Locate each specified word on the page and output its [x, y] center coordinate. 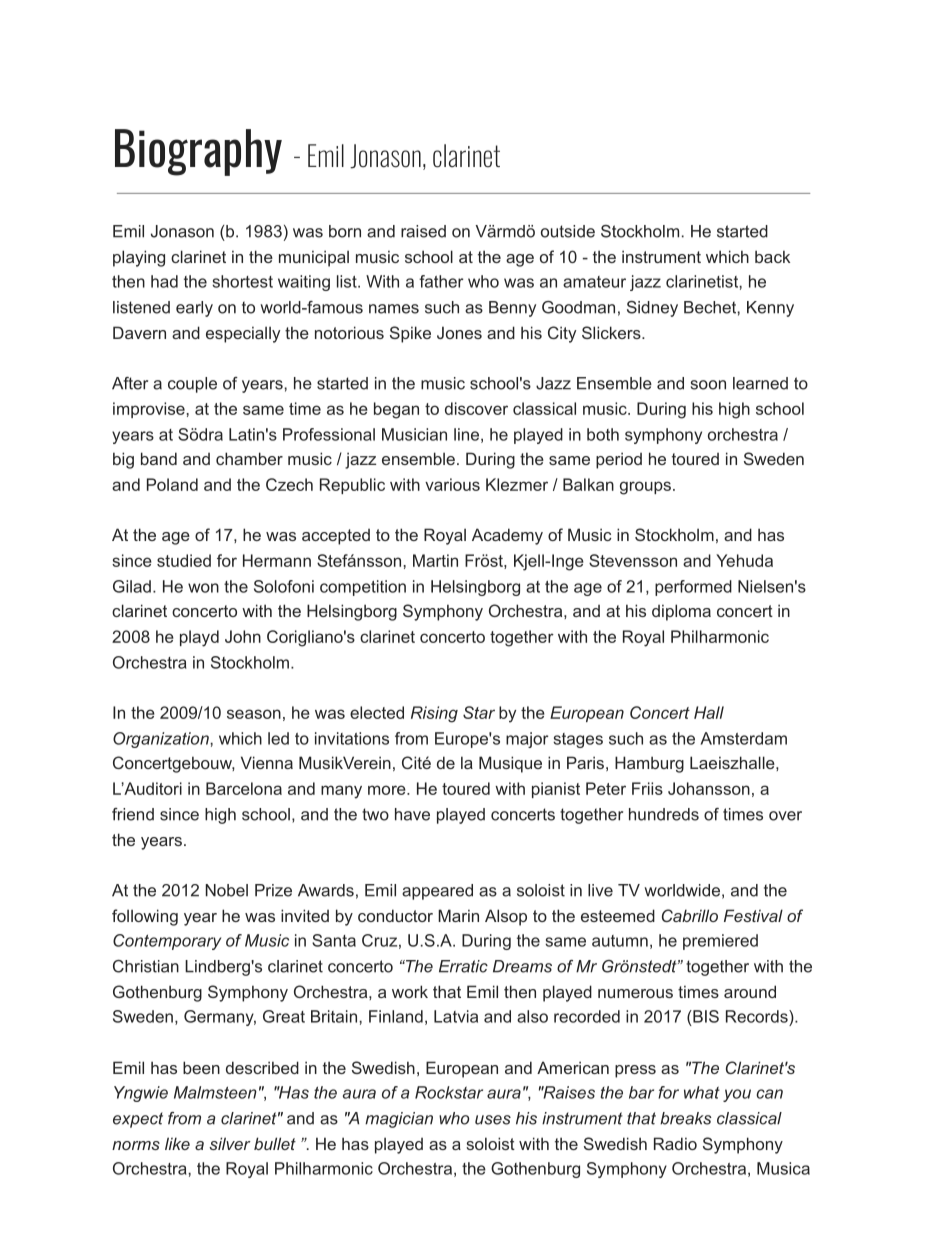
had [164, 281]
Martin [435, 560]
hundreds [664, 814]
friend [133, 814]
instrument [661, 256]
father [441, 281]
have [412, 814]
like [177, 1143]
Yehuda [744, 560]
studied [184, 560]
